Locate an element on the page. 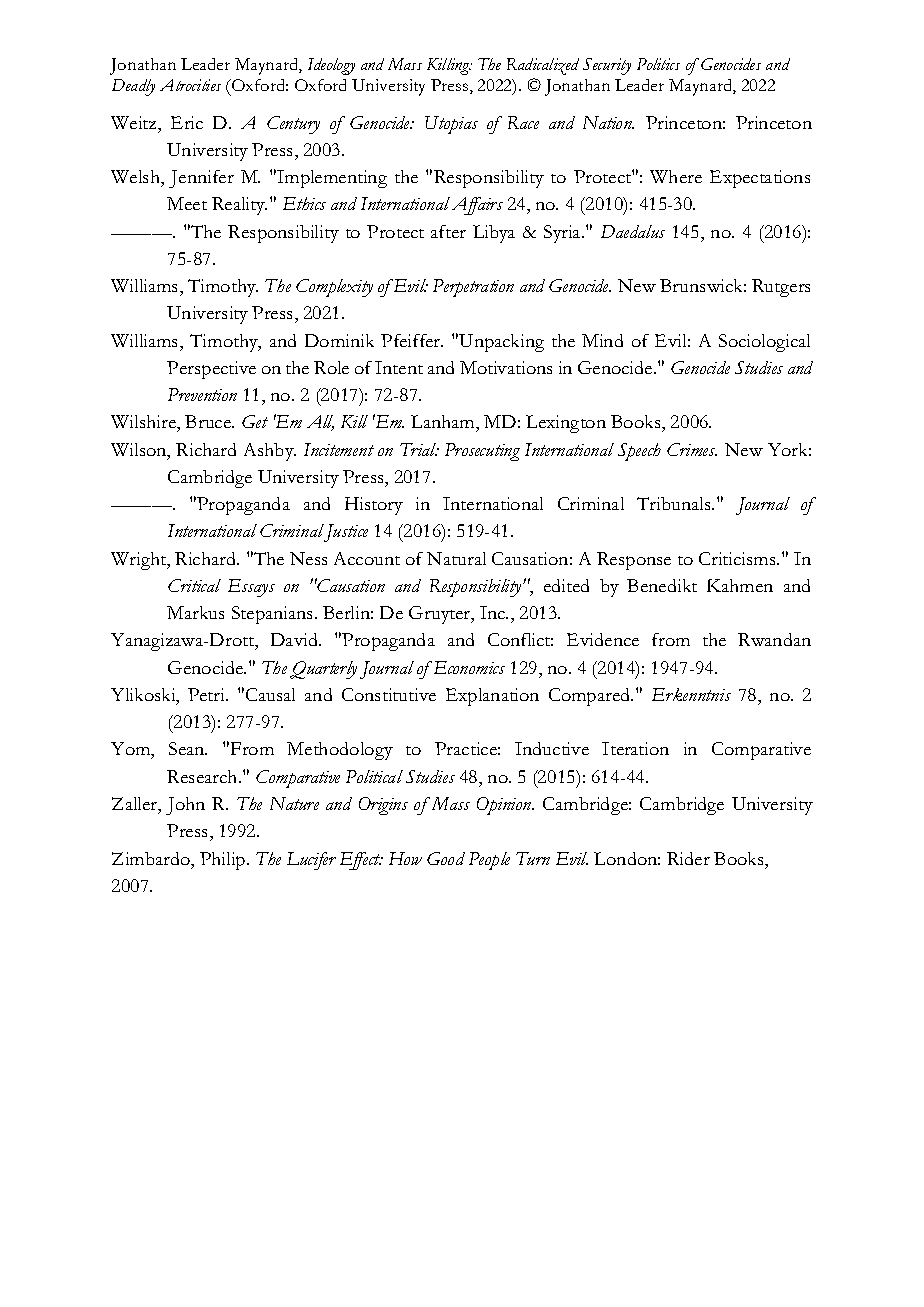  Perpetration is located at coordinates (473, 288).
